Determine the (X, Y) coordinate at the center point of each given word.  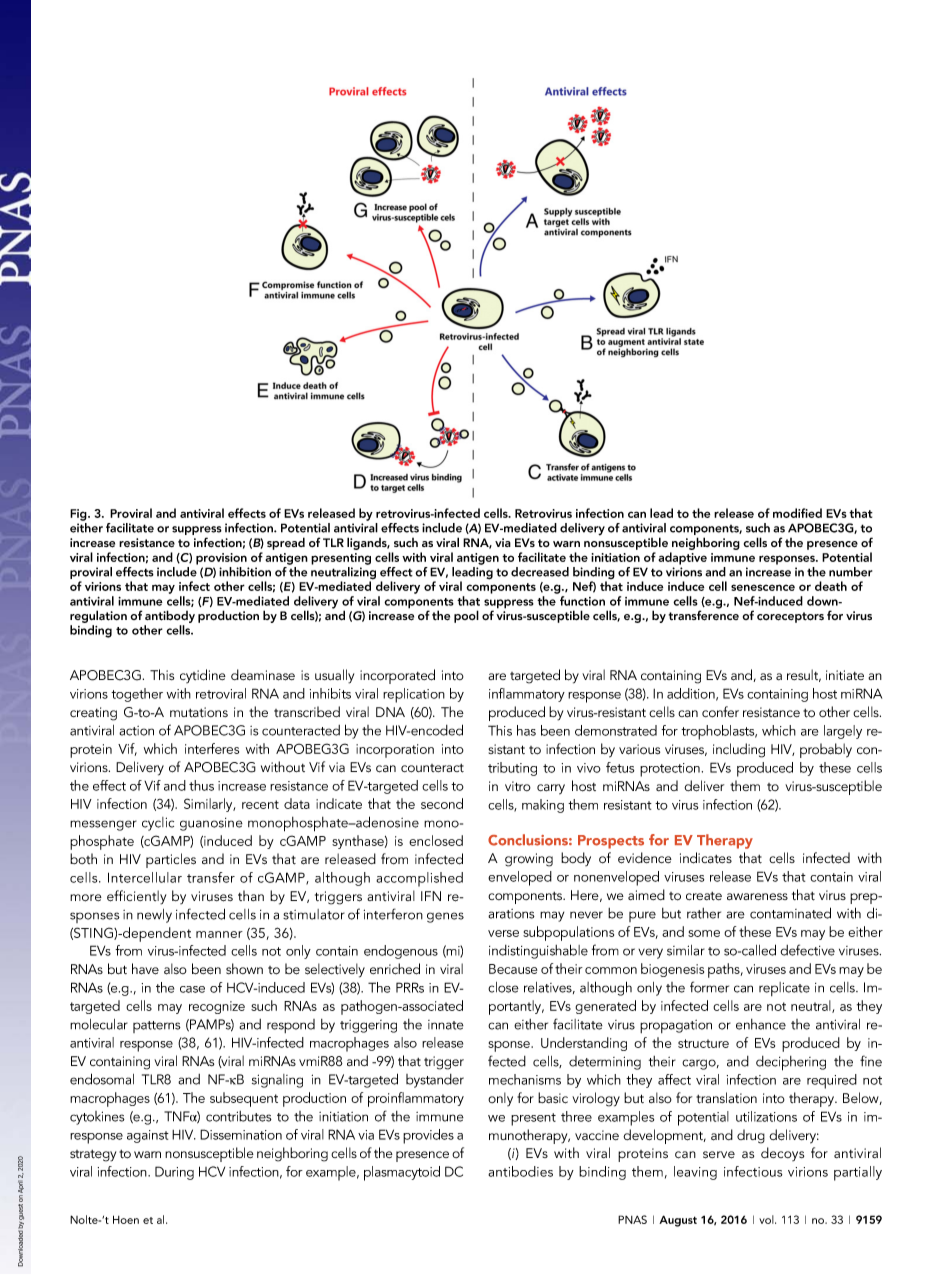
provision (221, 559)
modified (797, 513)
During (174, 1173)
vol (767, 1219)
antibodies (520, 1171)
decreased (540, 572)
